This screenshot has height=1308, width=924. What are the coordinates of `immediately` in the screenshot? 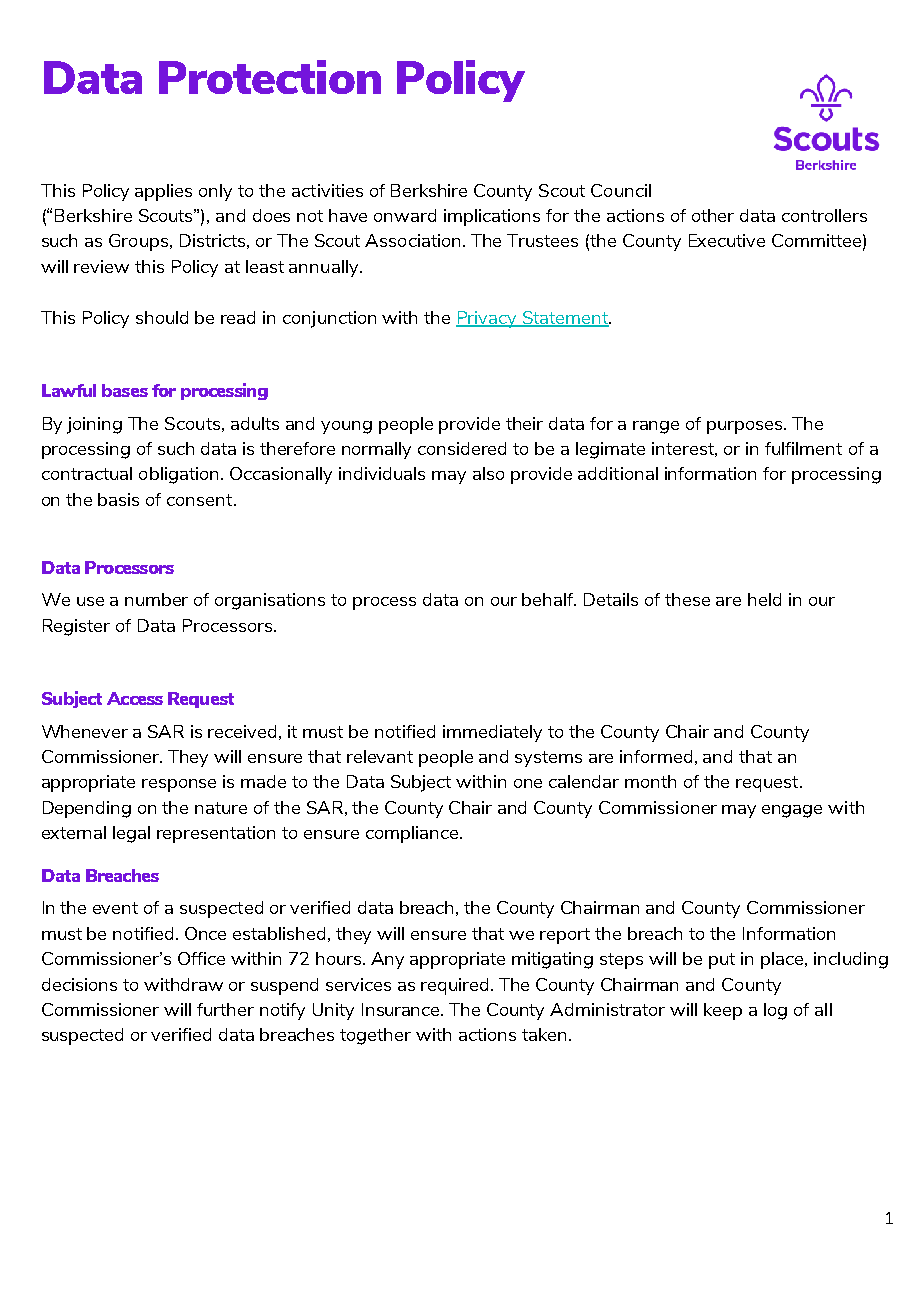 It's located at (492, 733).
